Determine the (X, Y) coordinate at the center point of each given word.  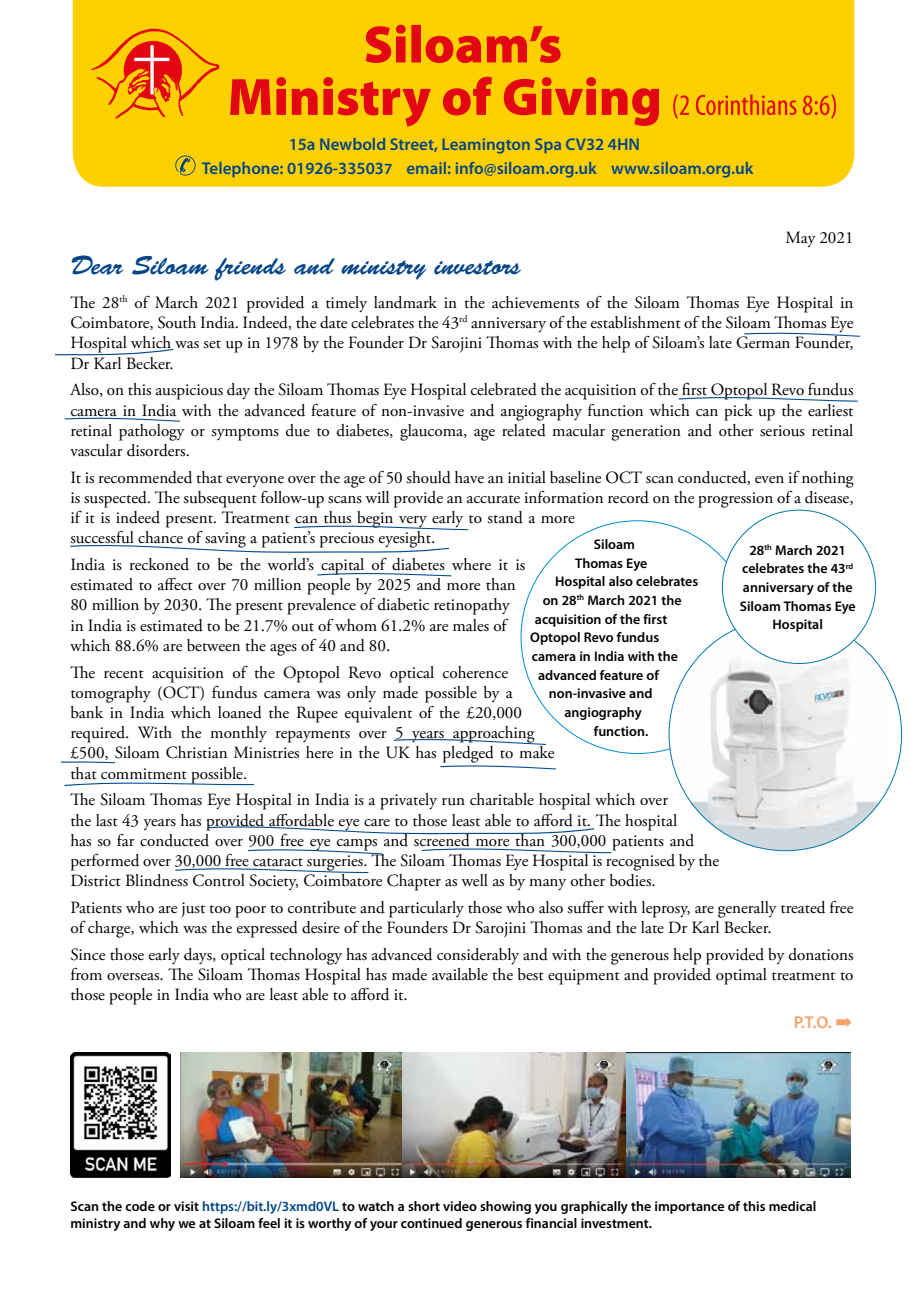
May (801, 239)
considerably (478, 956)
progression (735, 500)
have (469, 477)
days (199, 956)
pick (738, 412)
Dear (97, 265)
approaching (494, 735)
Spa (548, 145)
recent (124, 674)
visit (186, 1206)
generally (747, 909)
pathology (152, 431)
